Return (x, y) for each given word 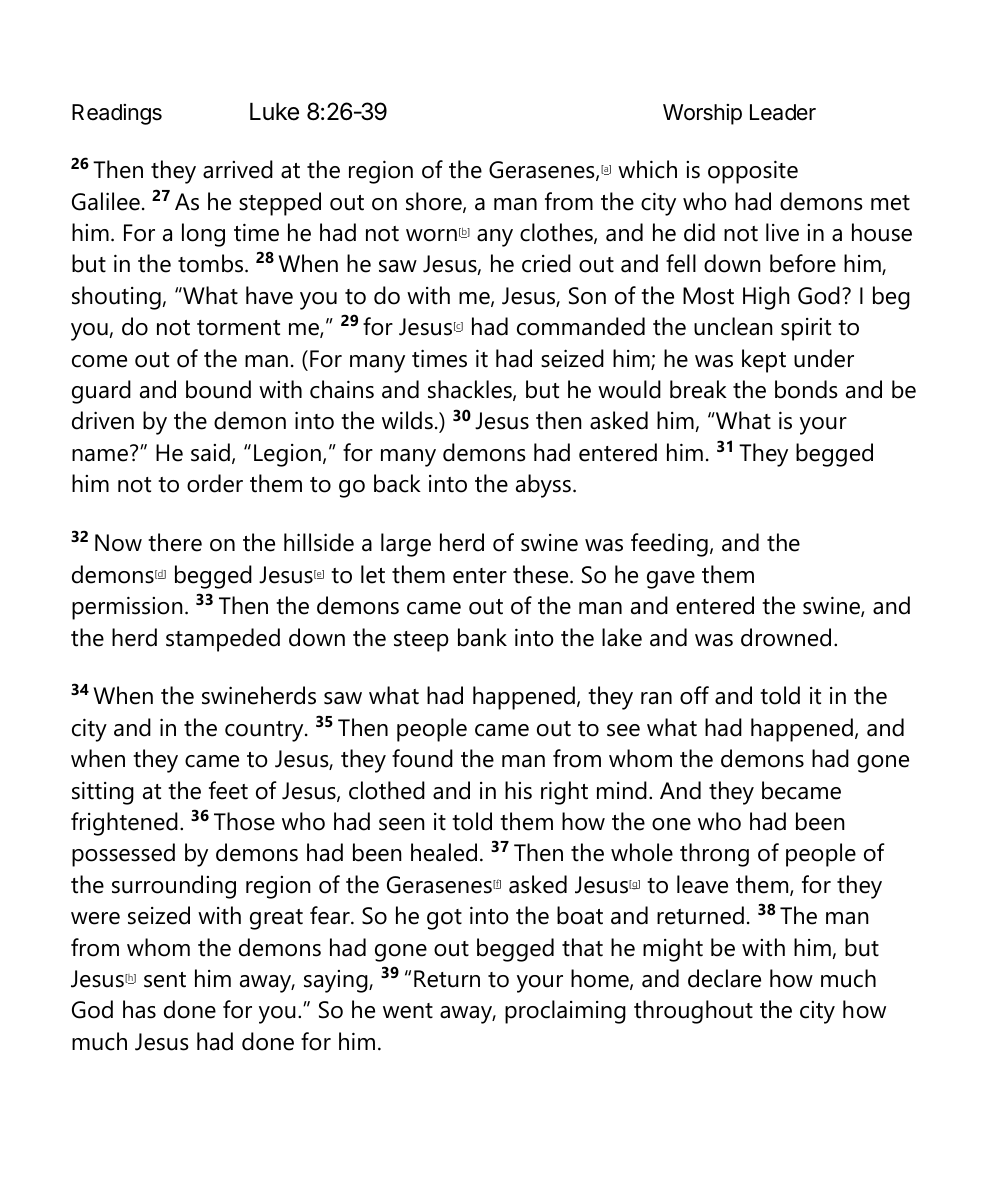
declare (724, 978)
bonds (806, 389)
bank (482, 637)
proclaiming (565, 1012)
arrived (238, 169)
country (265, 731)
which (647, 169)
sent (165, 980)
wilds (407, 420)
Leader (783, 112)
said (210, 452)
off (694, 695)
